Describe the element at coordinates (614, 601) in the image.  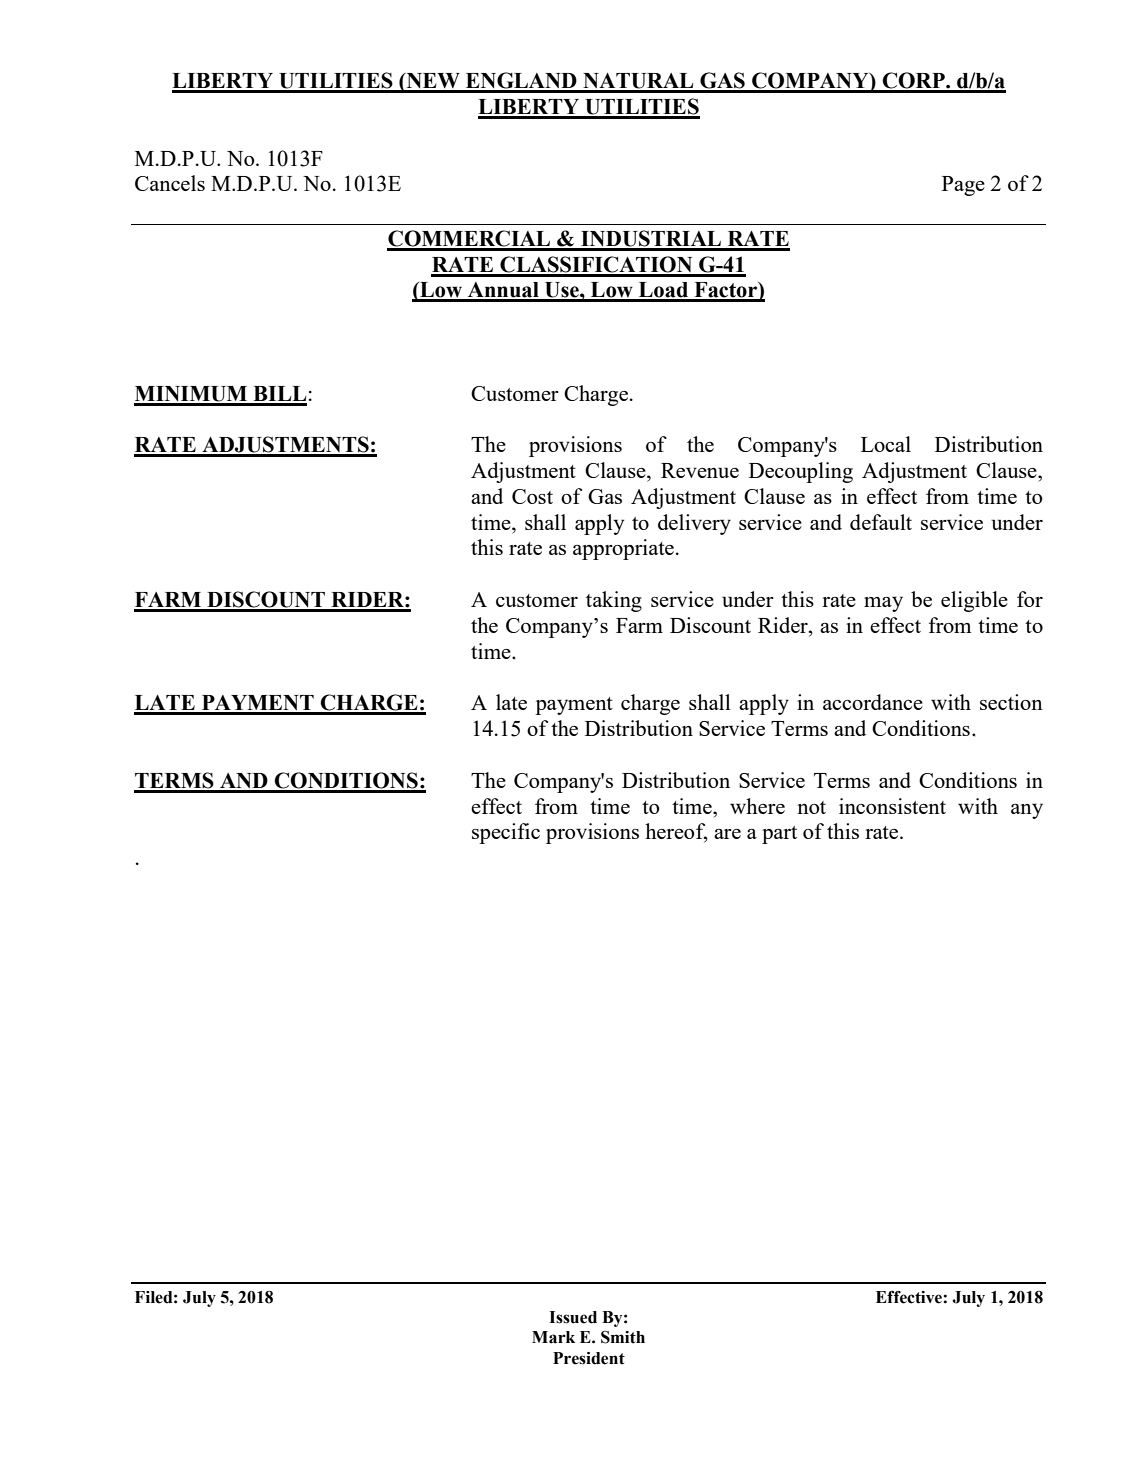
I see `taking` at that location.
